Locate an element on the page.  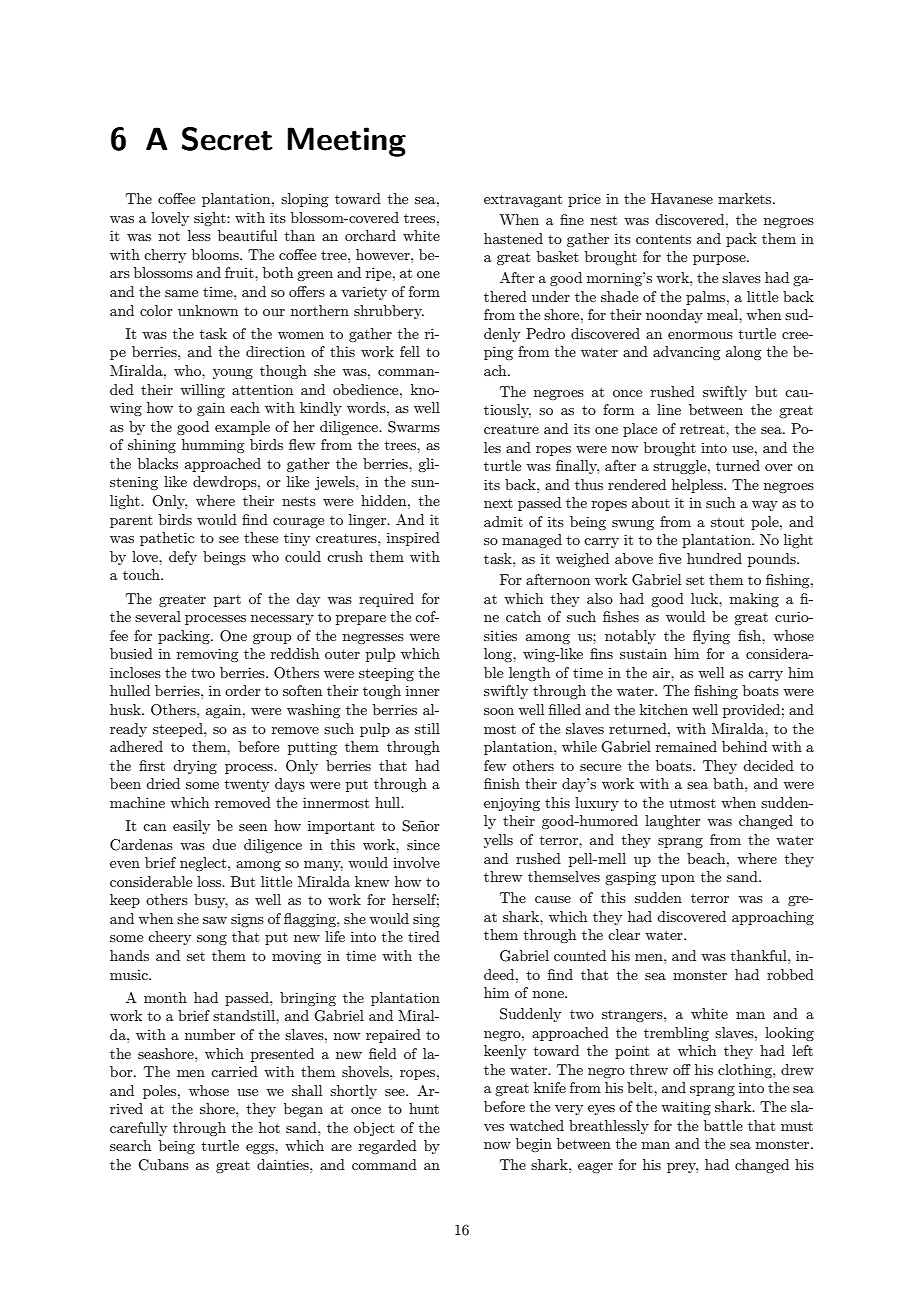
markets is located at coordinates (746, 198).
